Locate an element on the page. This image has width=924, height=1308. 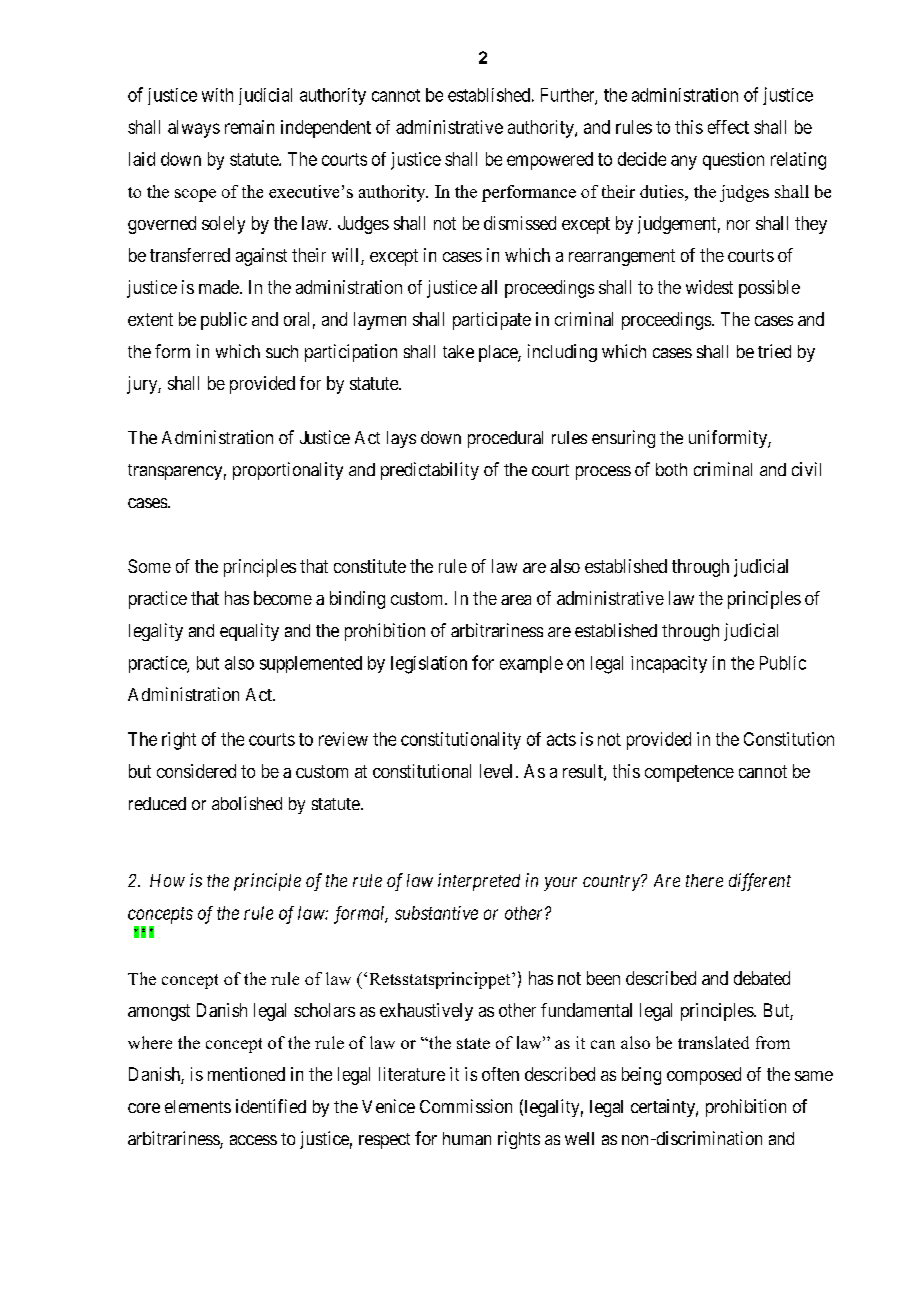
area is located at coordinates (516, 600).
